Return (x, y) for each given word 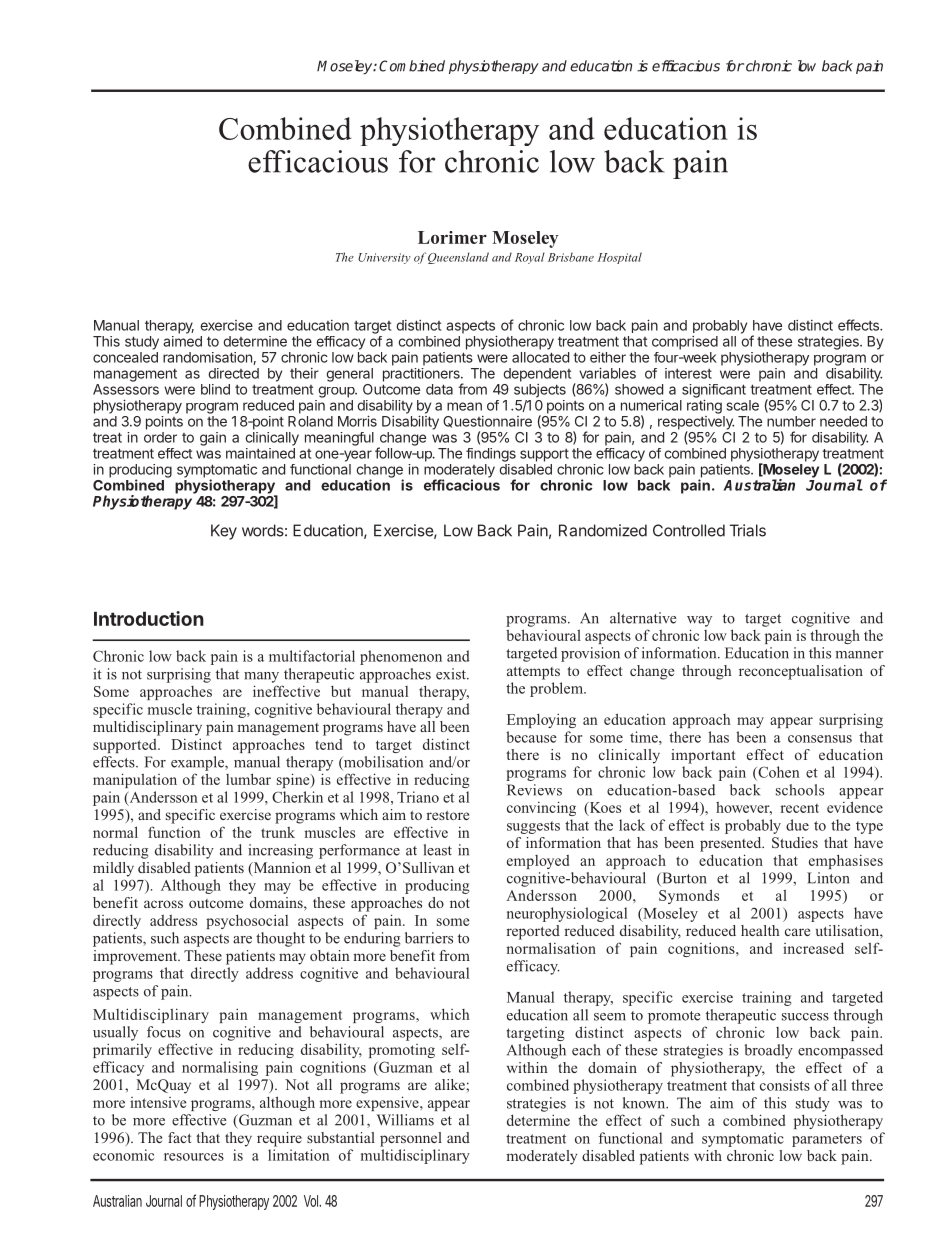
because (531, 737)
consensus (820, 739)
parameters (827, 1140)
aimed (182, 341)
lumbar (248, 779)
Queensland (458, 258)
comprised (685, 343)
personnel (411, 1139)
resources (194, 1157)
